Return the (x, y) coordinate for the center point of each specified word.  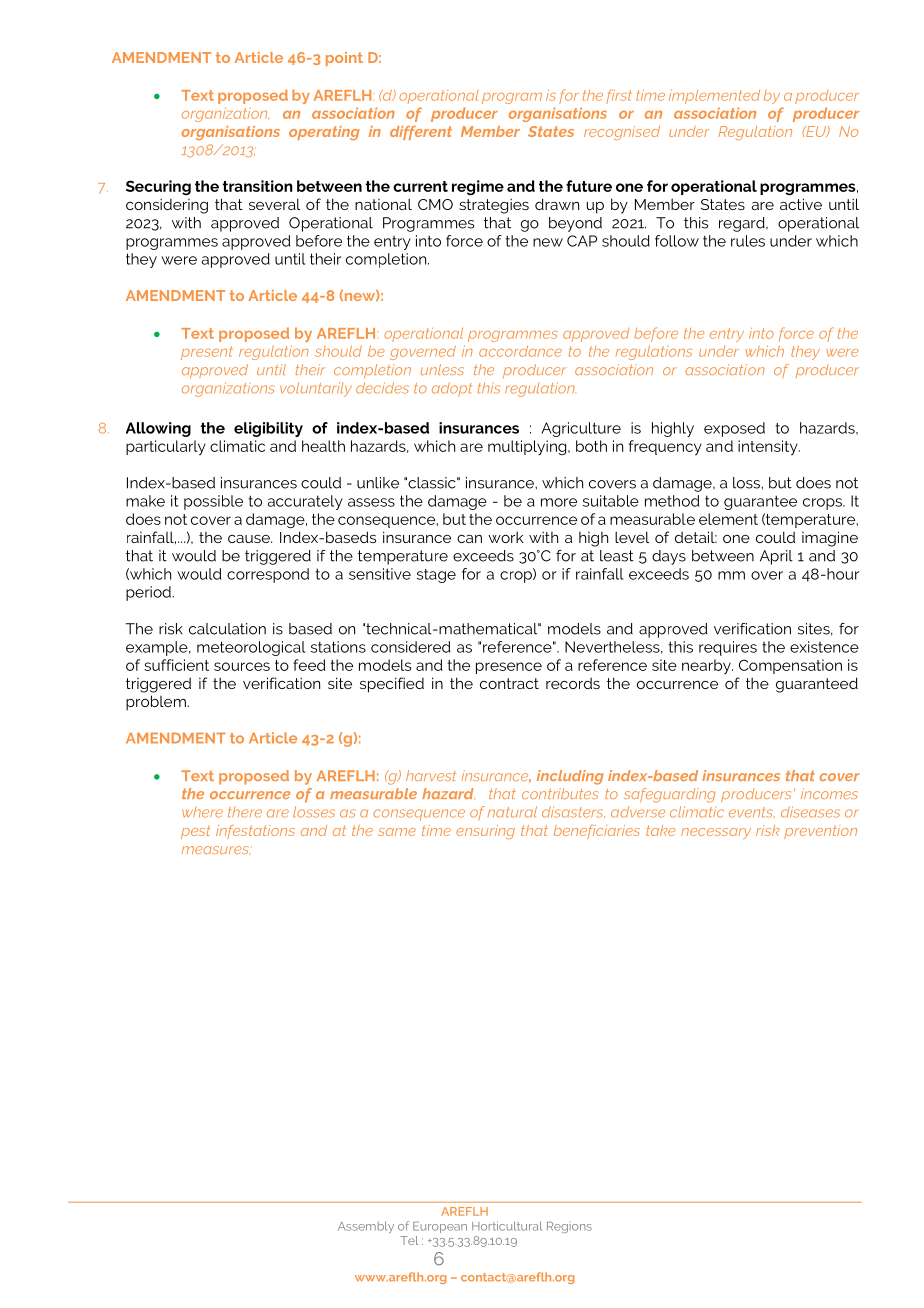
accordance (520, 351)
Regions (569, 1227)
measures (216, 850)
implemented (714, 96)
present (207, 353)
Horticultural (507, 1226)
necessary (716, 833)
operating (324, 133)
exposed (734, 429)
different (421, 133)
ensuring (485, 832)
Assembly (366, 1227)
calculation (227, 629)
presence (509, 668)
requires (728, 648)
